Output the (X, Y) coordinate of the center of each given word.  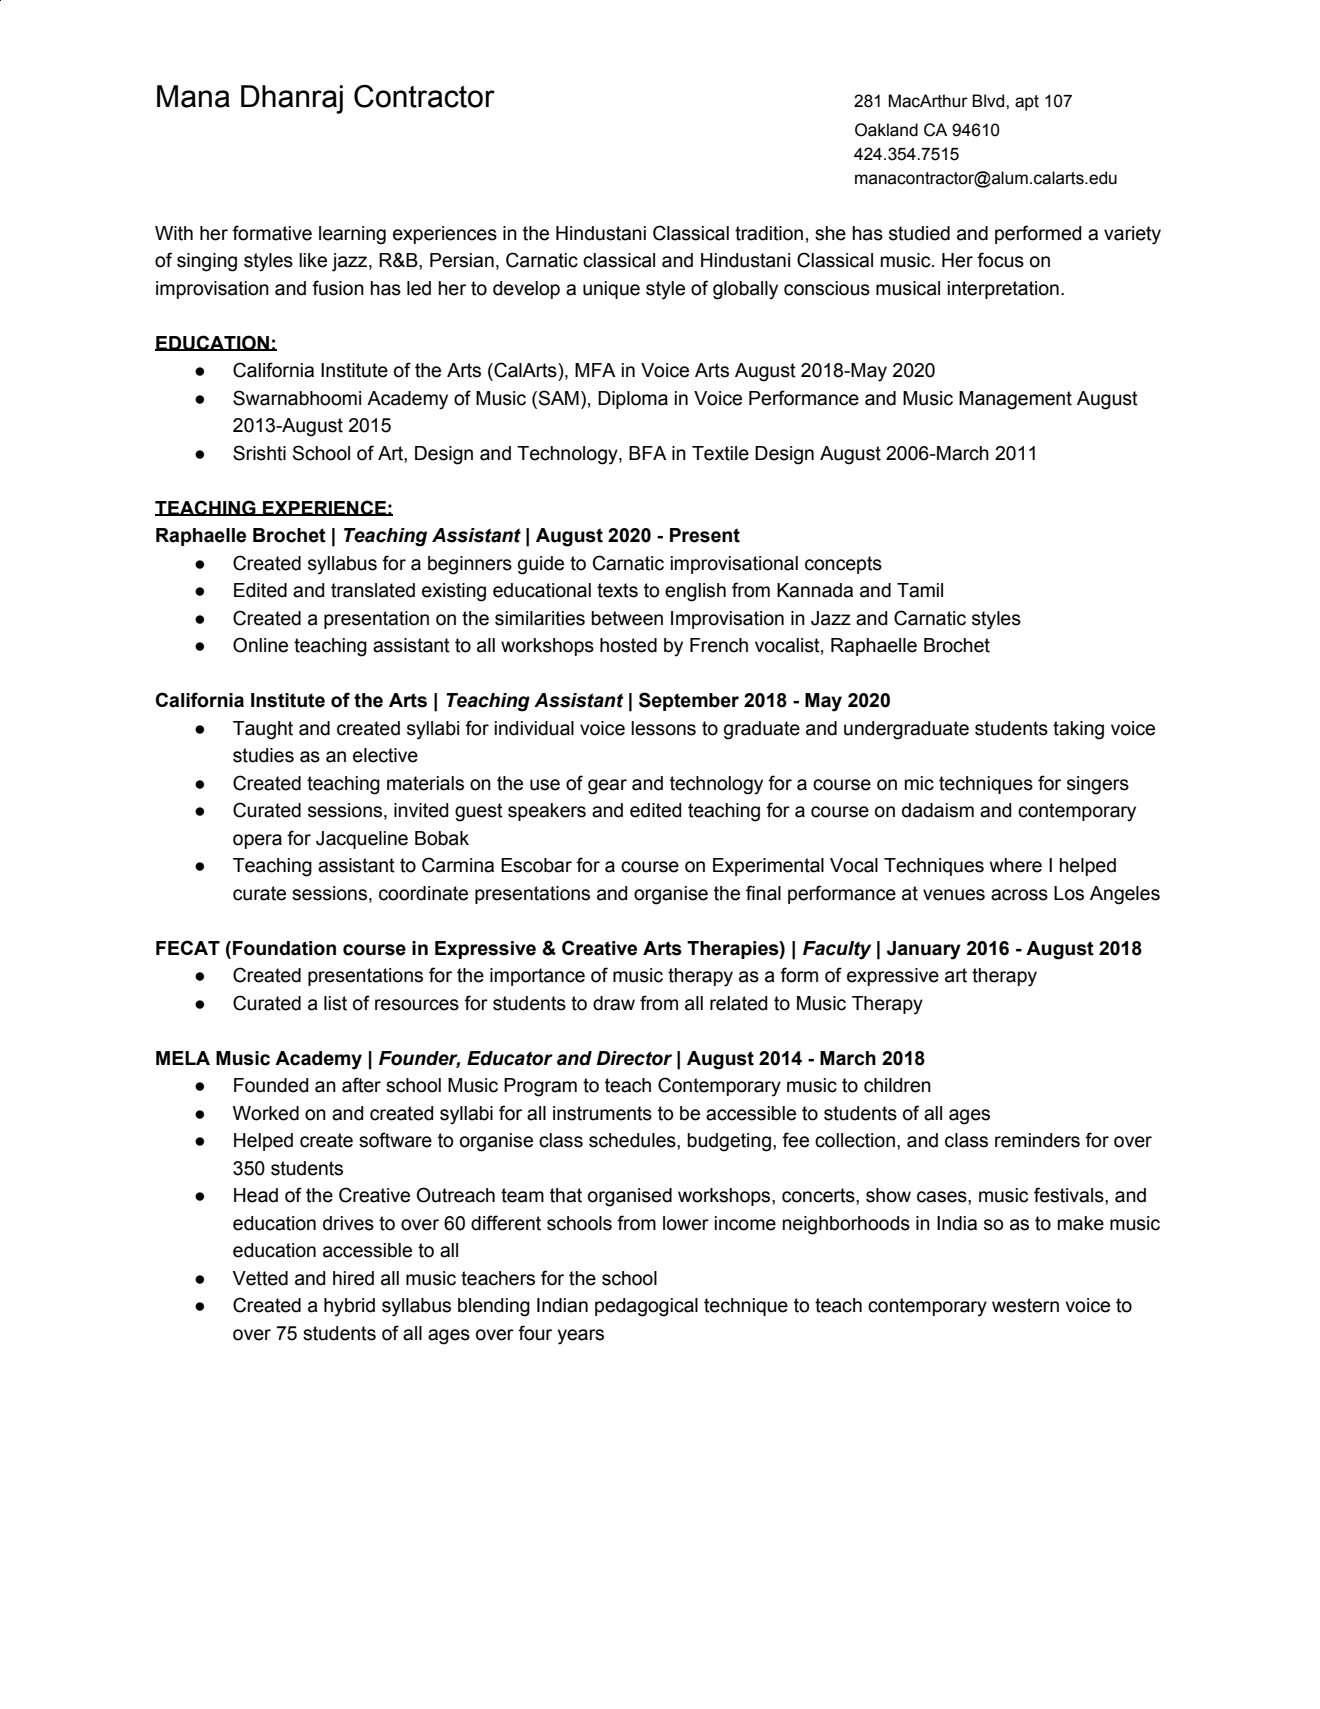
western (1025, 1305)
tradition (769, 233)
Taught (263, 730)
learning (352, 235)
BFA (648, 453)
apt (1027, 103)
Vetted (260, 1278)
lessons (663, 728)
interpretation (1003, 290)
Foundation (284, 948)
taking (1078, 730)
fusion (338, 288)
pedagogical (646, 1307)
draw (614, 1003)
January (924, 950)
